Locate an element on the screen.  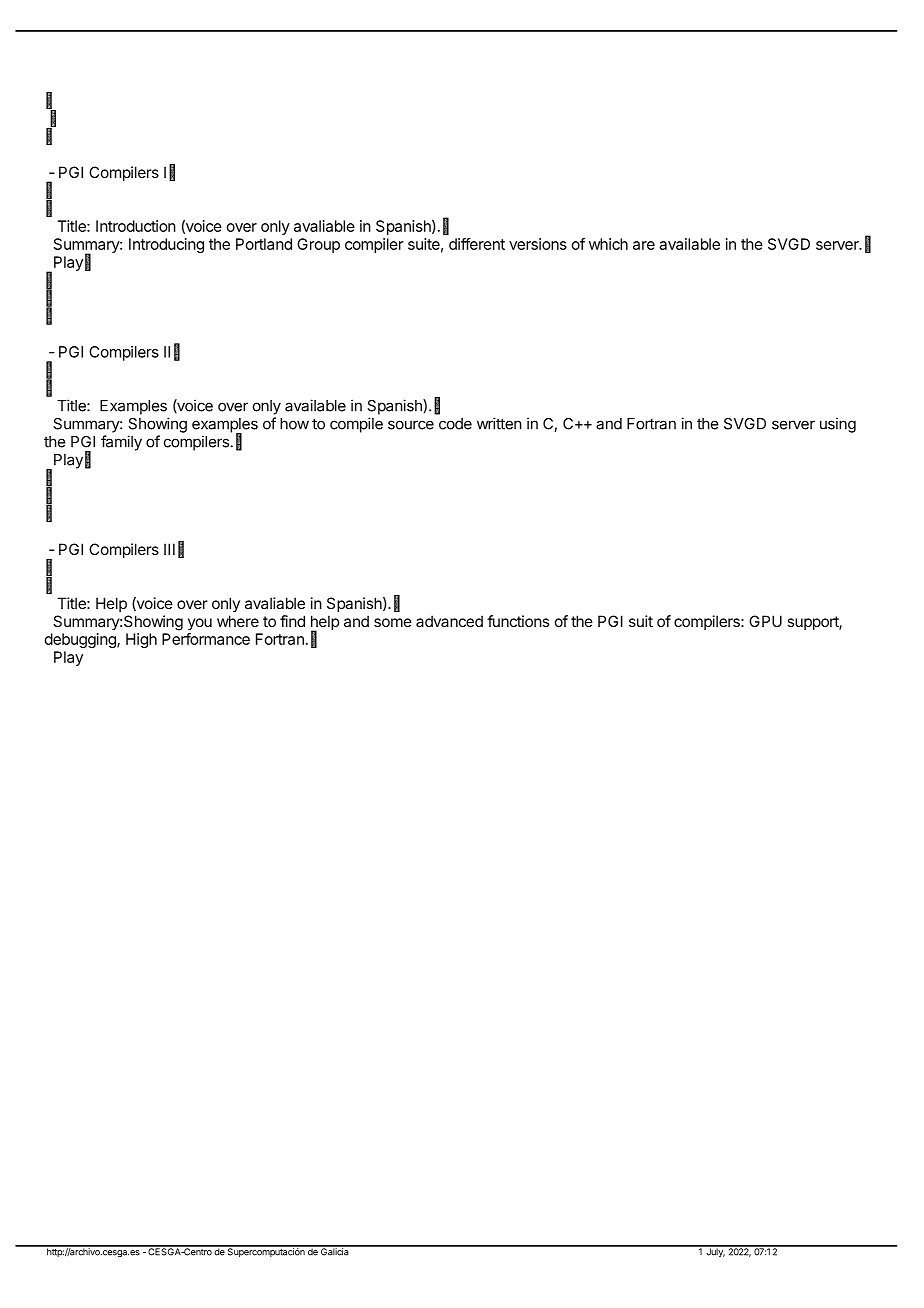
advanced is located at coordinates (449, 621).
